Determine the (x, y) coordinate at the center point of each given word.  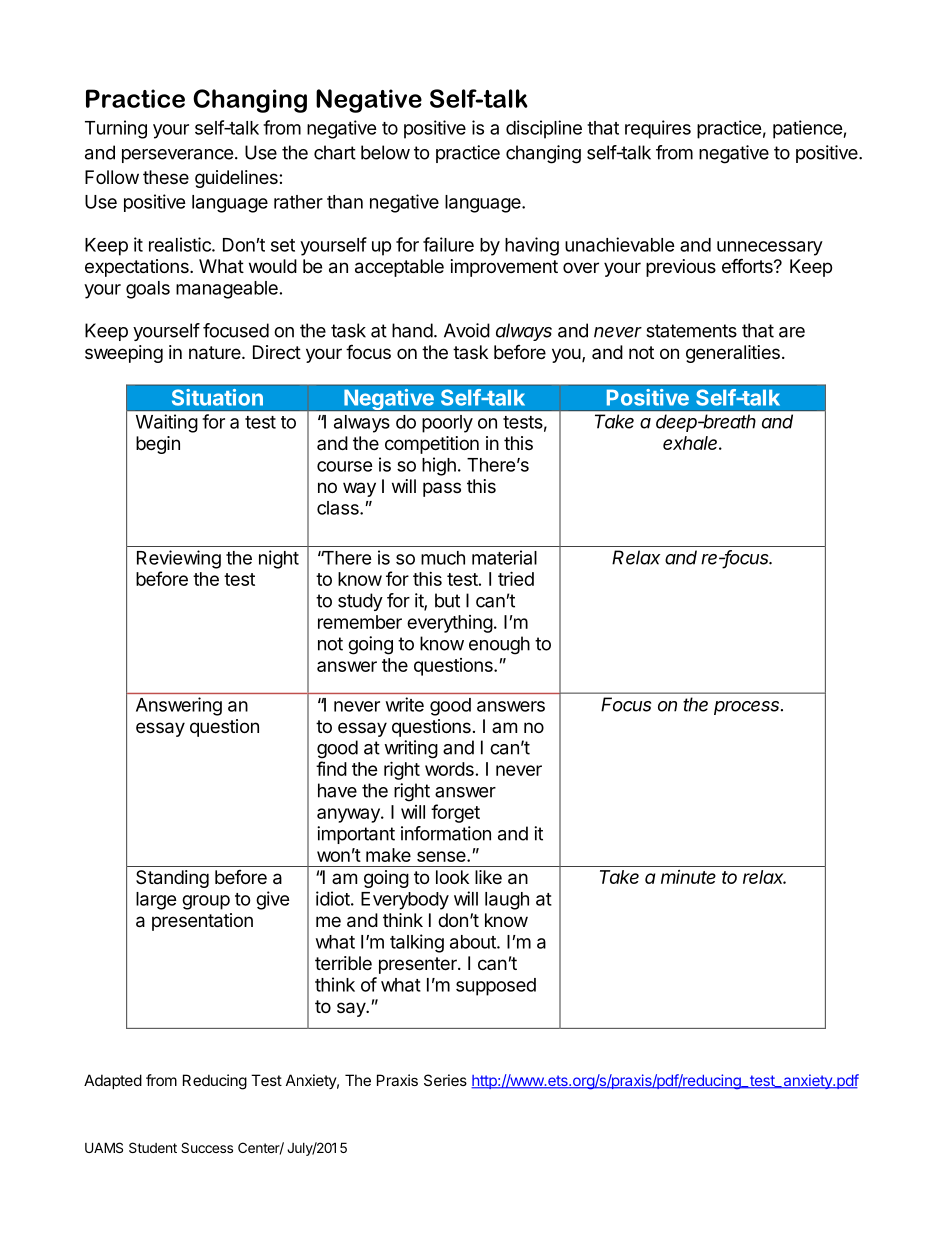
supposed (496, 987)
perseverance (177, 156)
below (385, 152)
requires (658, 129)
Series (445, 1080)
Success (207, 1147)
